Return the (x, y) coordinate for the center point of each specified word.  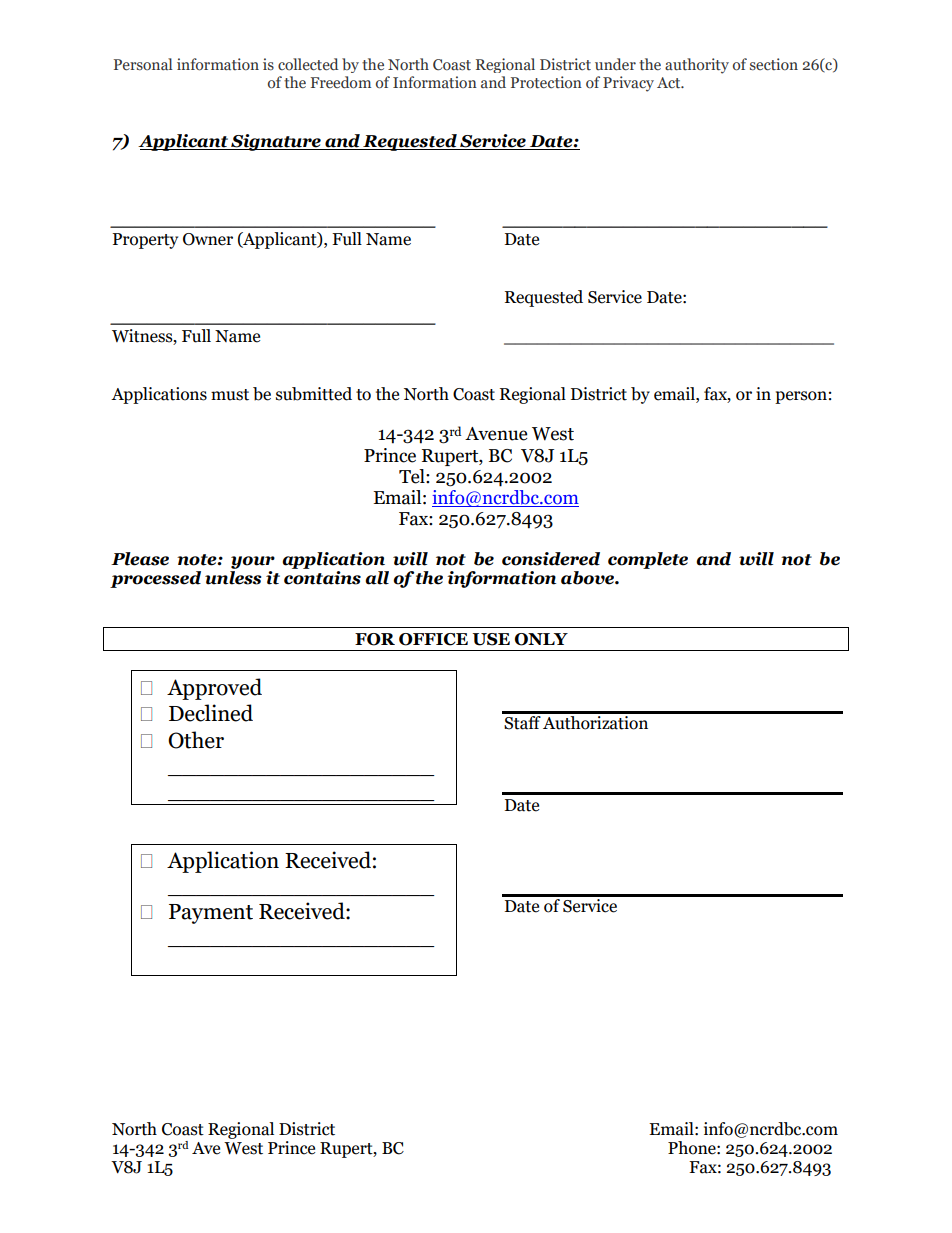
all (377, 578)
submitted (314, 394)
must (230, 395)
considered (551, 559)
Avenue (496, 434)
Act (670, 83)
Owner (208, 239)
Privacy (628, 84)
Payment (211, 914)
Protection (546, 82)
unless (233, 578)
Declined (211, 713)
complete (648, 560)
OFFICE (433, 639)
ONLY (541, 639)
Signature (276, 142)
